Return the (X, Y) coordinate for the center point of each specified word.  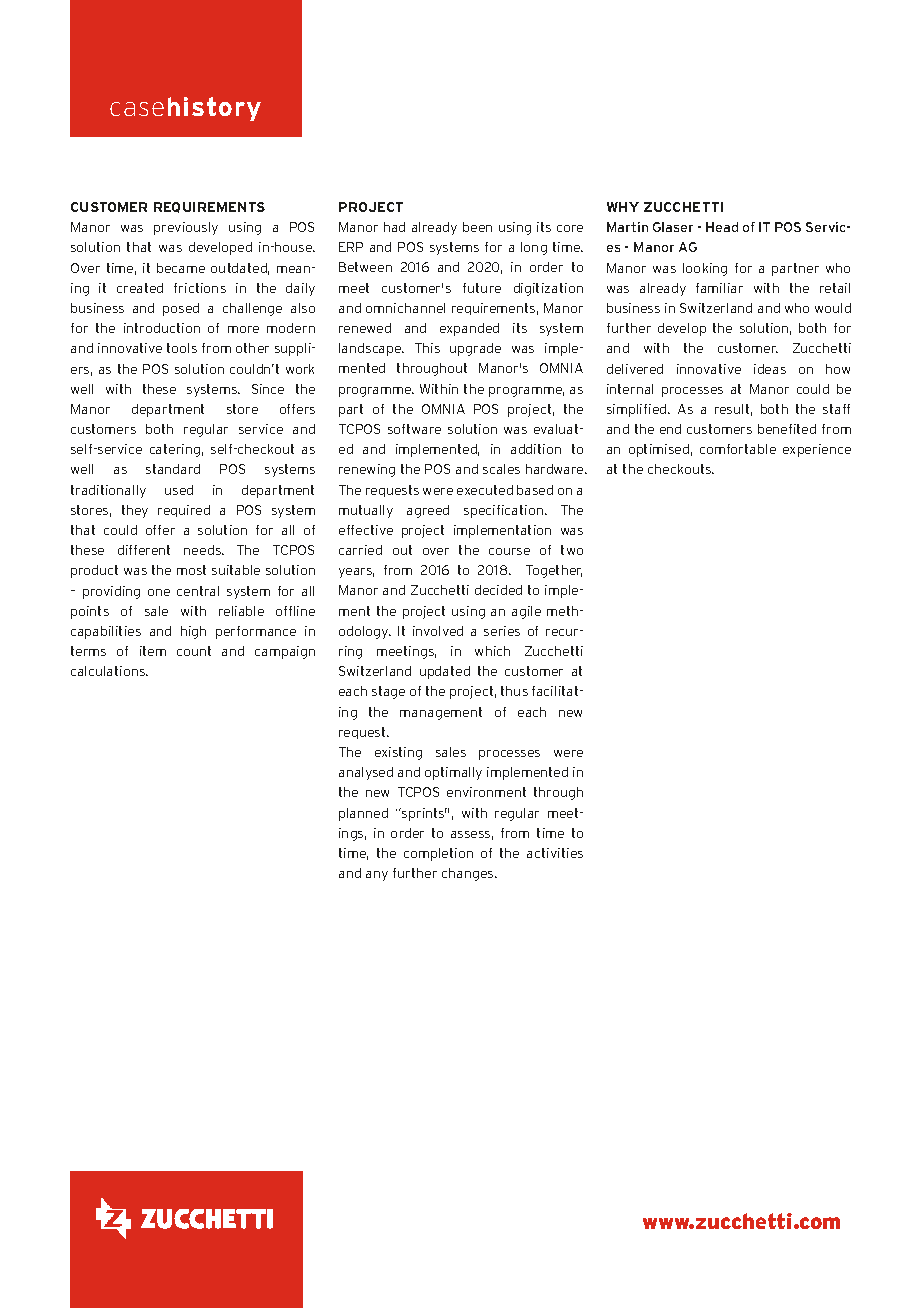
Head (722, 227)
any (377, 876)
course (509, 551)
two (572, 550)
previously (186, 228)
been (477, 227)
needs (203, 550)
